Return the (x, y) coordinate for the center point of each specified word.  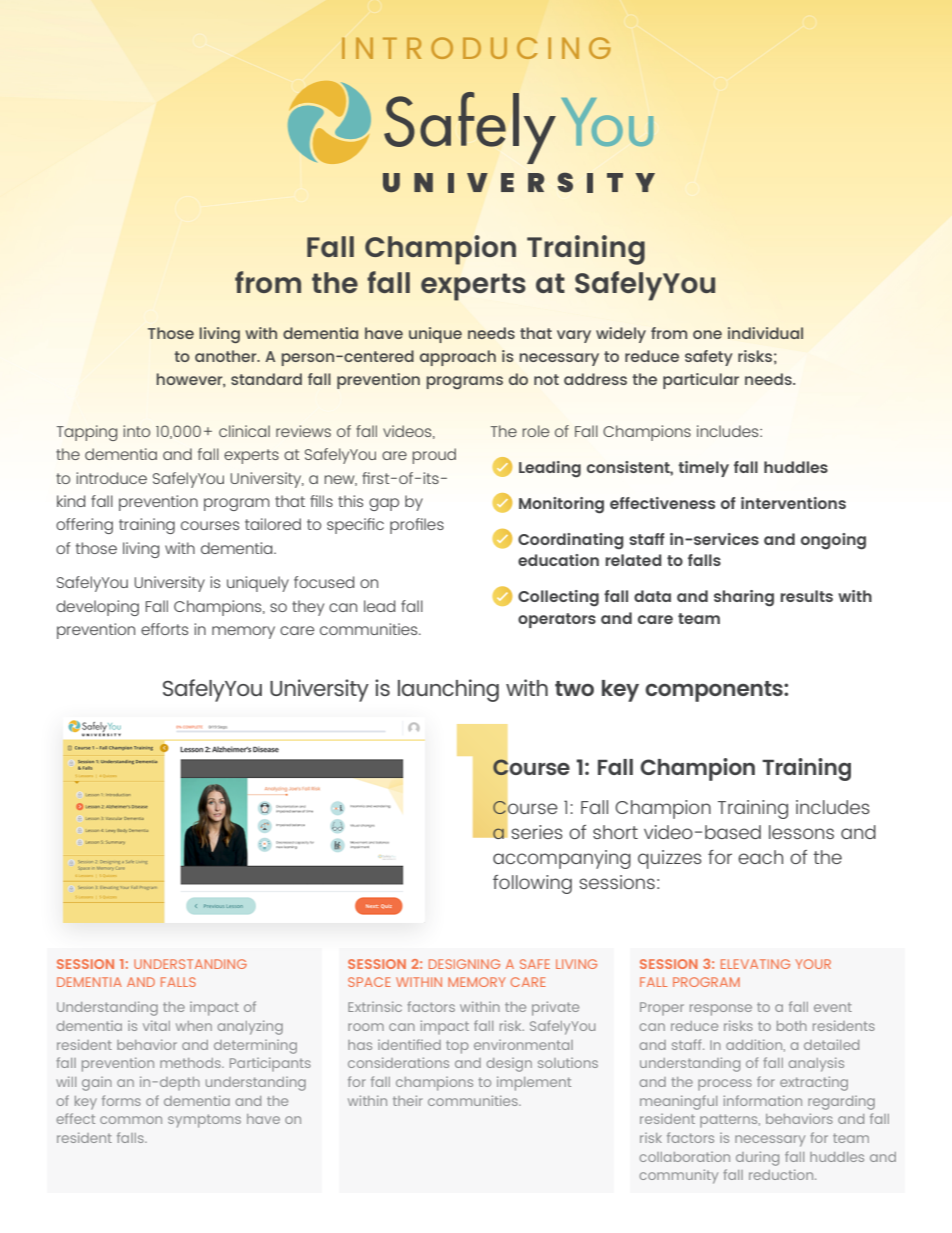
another (227, 356)
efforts (164, 629)
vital (156, 1025)
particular (701, 381)
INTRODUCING (476, 48)
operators (557, 620)
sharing (744, 598)
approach (458, 358)
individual (765, 333)
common (131, 1120)
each (760, 857)
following (532, 884)
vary (574, 336)
